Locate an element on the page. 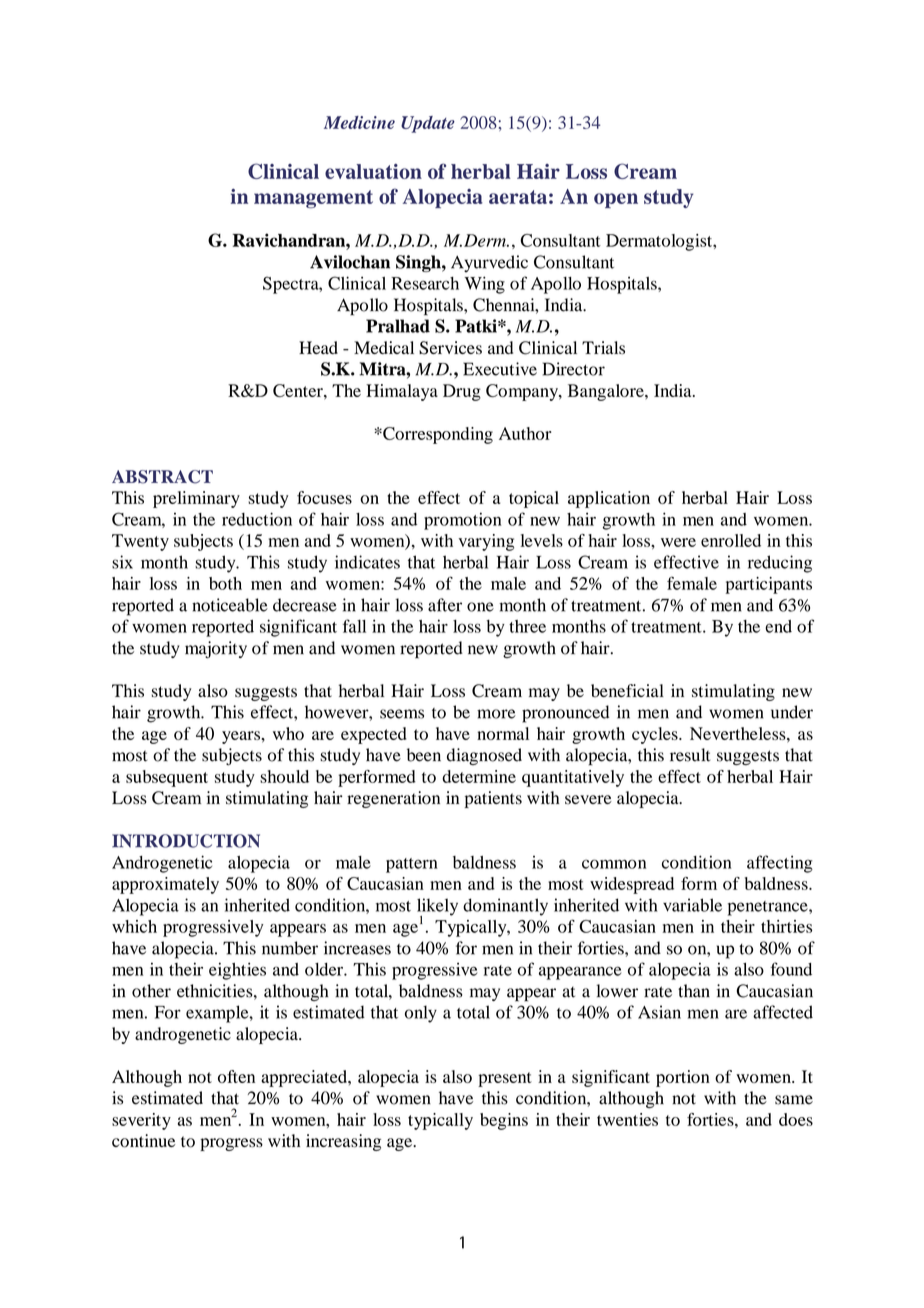 The image size is (924, 1308). end is located at coordinates (778, 626).
